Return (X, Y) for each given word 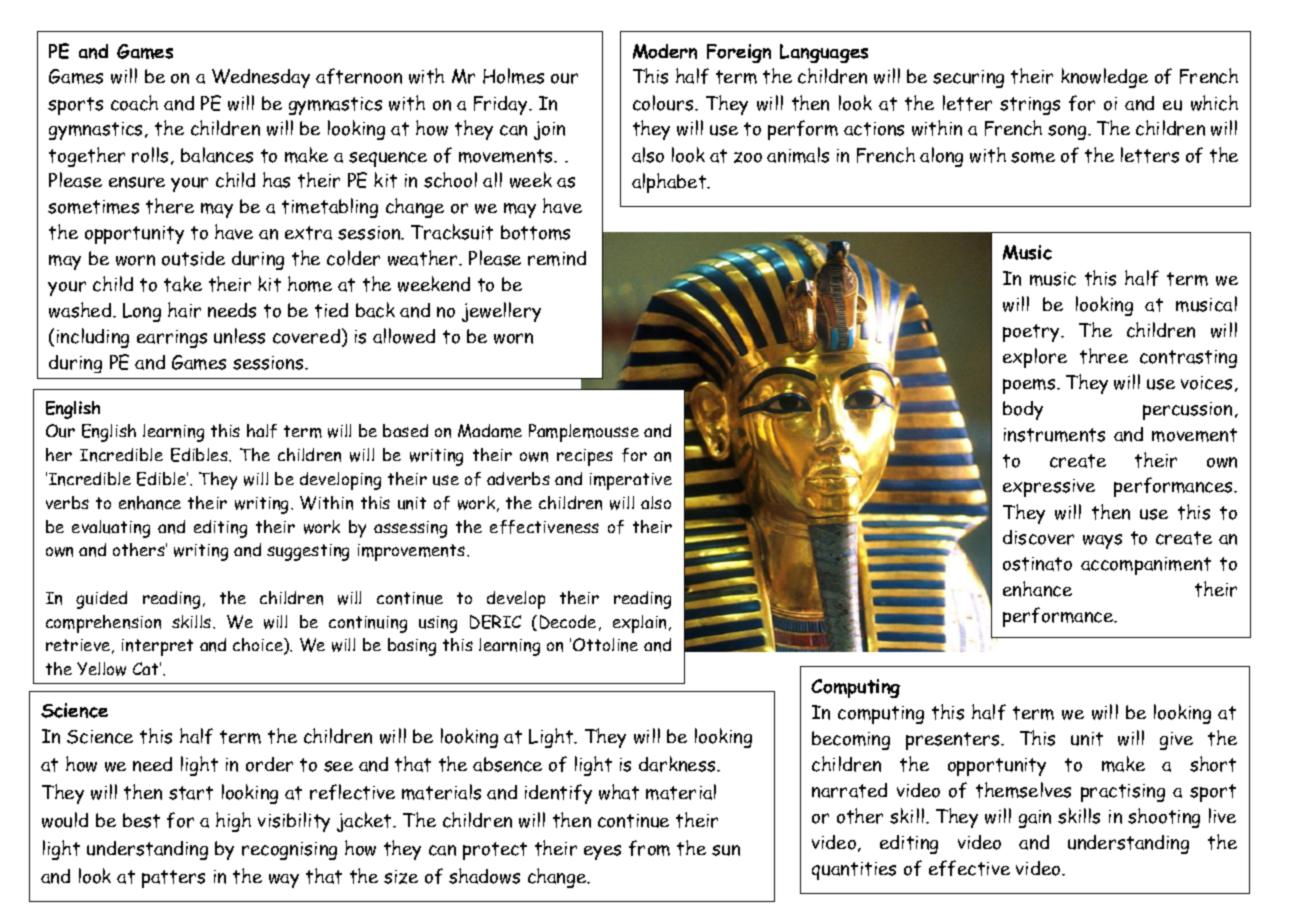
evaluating (111, 529)
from (649, 848)
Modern (665, 51)
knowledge (1104, 78)
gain (1035, 819)
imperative (631, 481)
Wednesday (261, 78)
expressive (1049, 488)
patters (173, 879)
